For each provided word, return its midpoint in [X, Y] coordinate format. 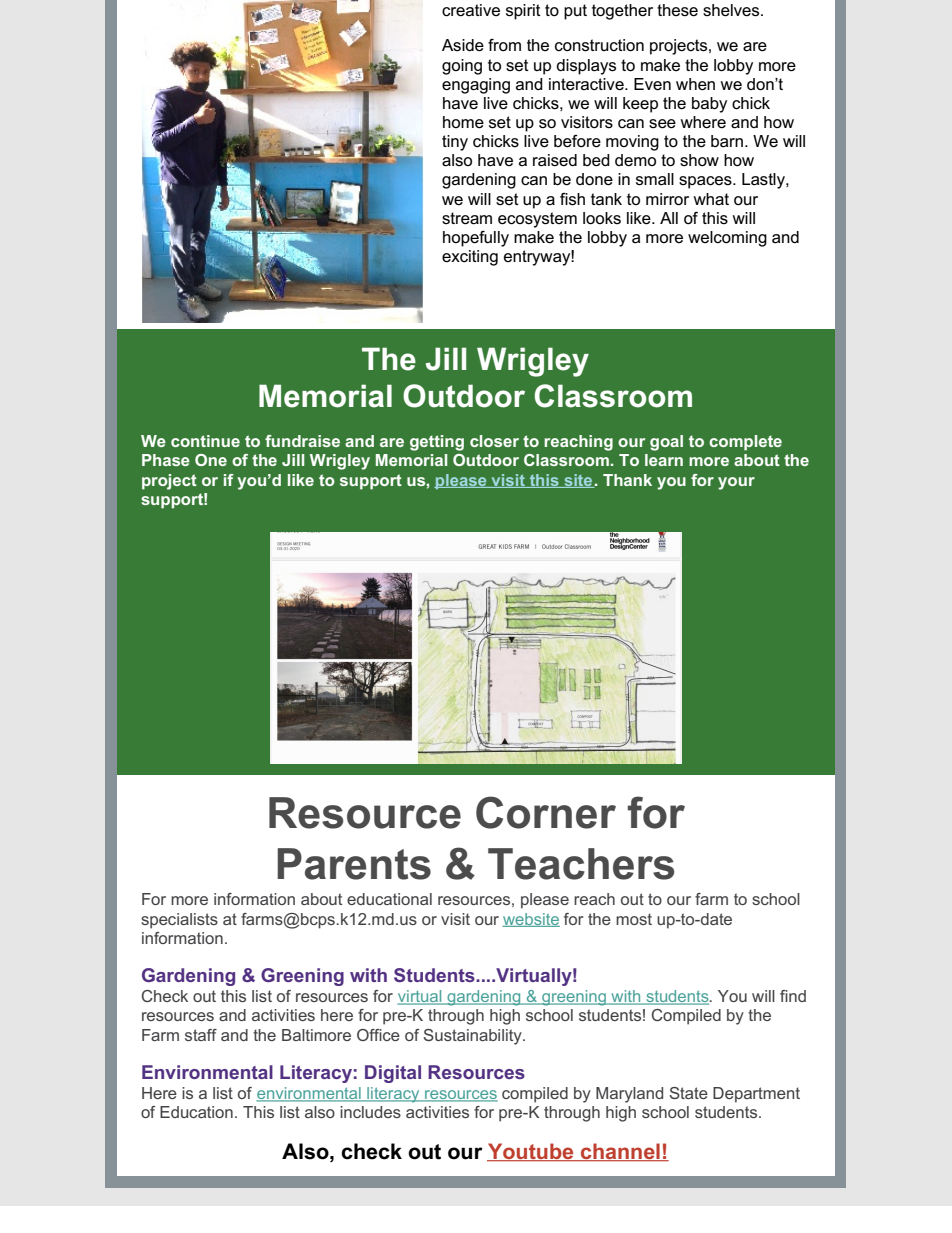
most [634, 919]
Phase [166, 460]
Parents [354, 864]
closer [494, 441]
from [504, 45]
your [736, 483]
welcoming [727, 239]
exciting [470, 258]
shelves [732, 10]
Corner [546, 812]
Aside [463, 45]
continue [205, 441]
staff [201, 1035]
